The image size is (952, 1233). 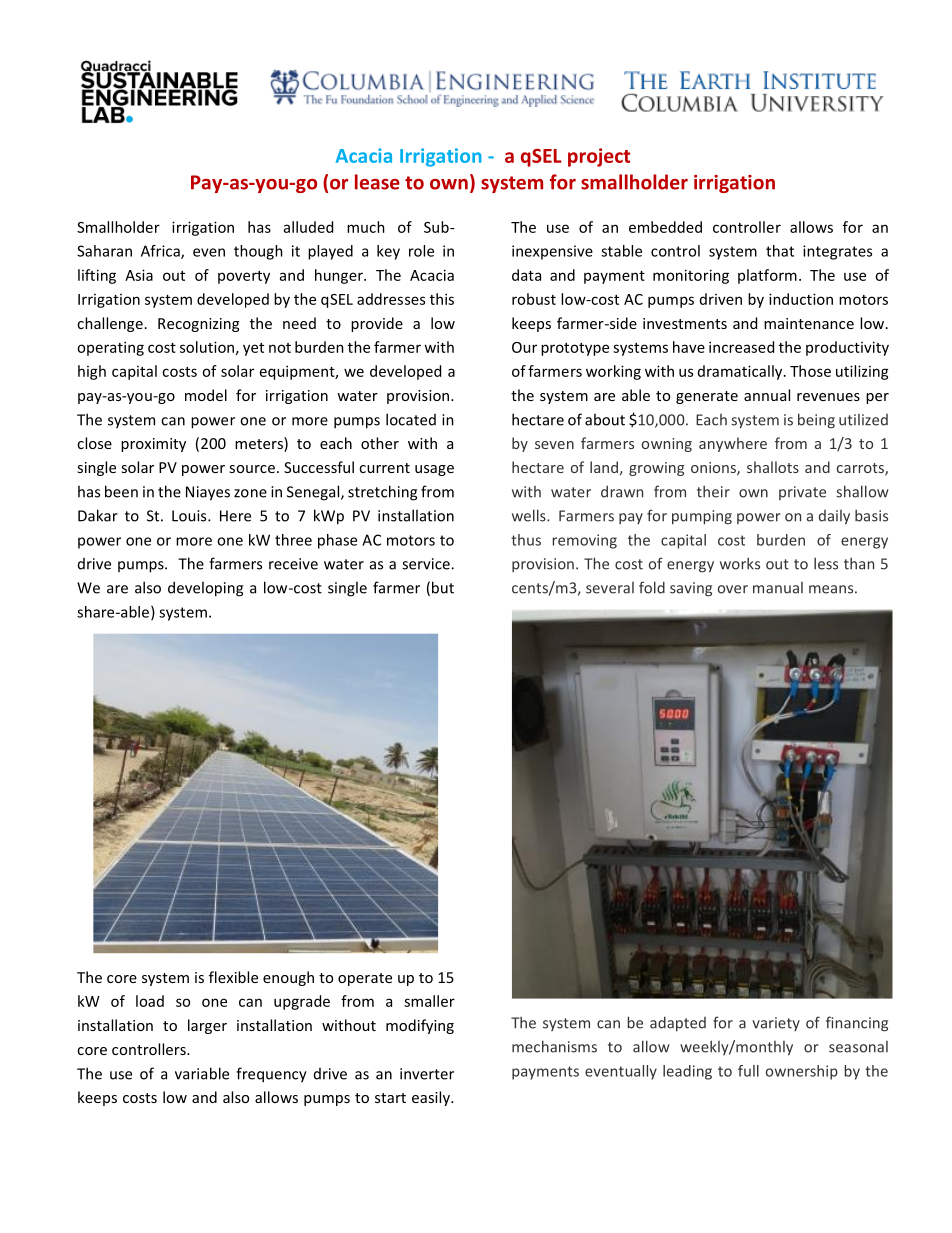 I want to click on located, so click(x=411, y=419).
